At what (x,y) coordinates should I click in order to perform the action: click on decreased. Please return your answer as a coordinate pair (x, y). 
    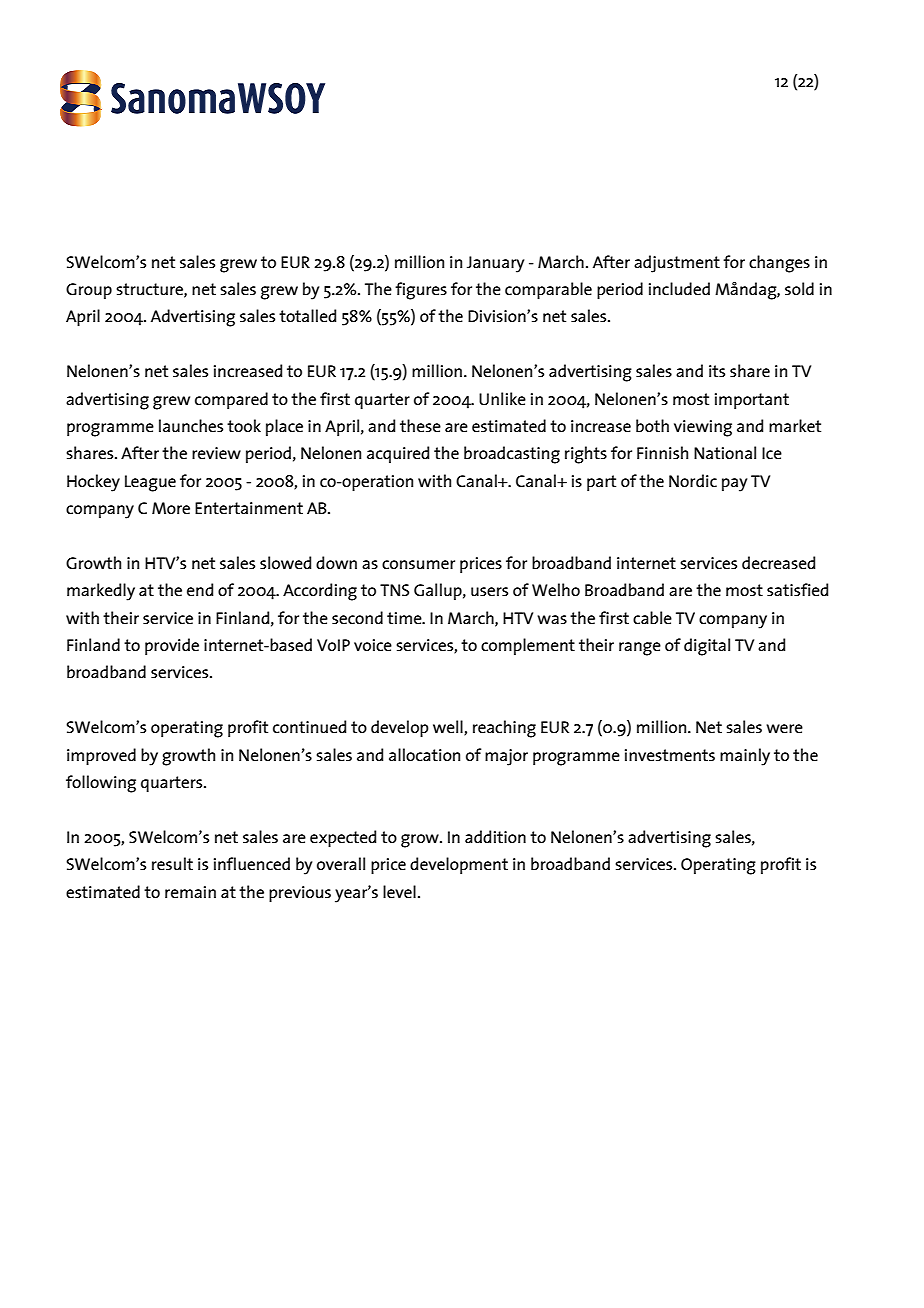
    Looking at the image, I should click on (778, 562).
